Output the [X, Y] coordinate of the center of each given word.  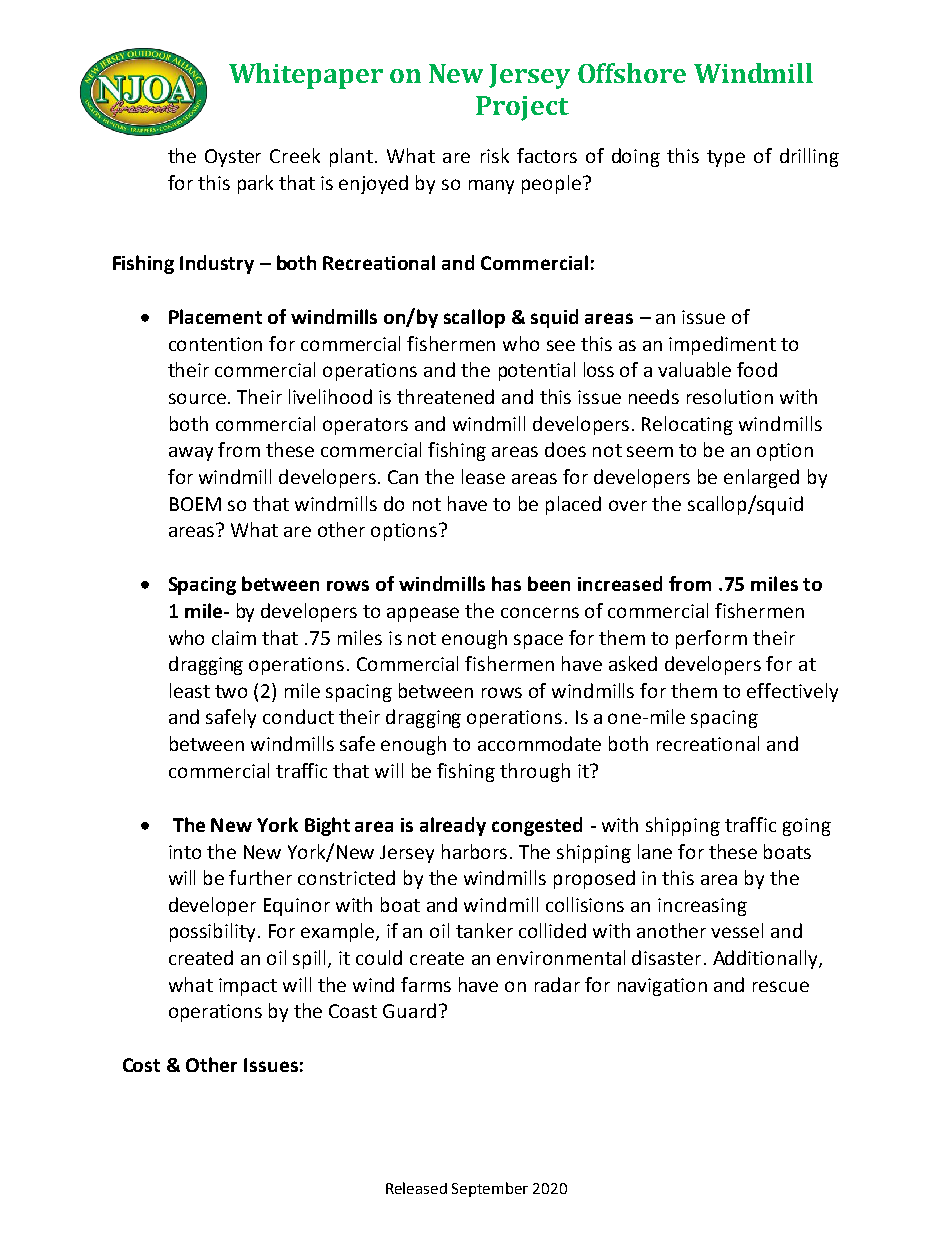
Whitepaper [306, 76]
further [260, 877]
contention [215, 344]
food [757, 369]
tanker [484, 930]
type [726, 158]
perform [711, 639]
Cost [141, 1065]
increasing [702, 907]
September [490, 1189]
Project [522, 108]
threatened [445, 396]
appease [423, 614]
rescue [781, 986]
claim [234, 637]
